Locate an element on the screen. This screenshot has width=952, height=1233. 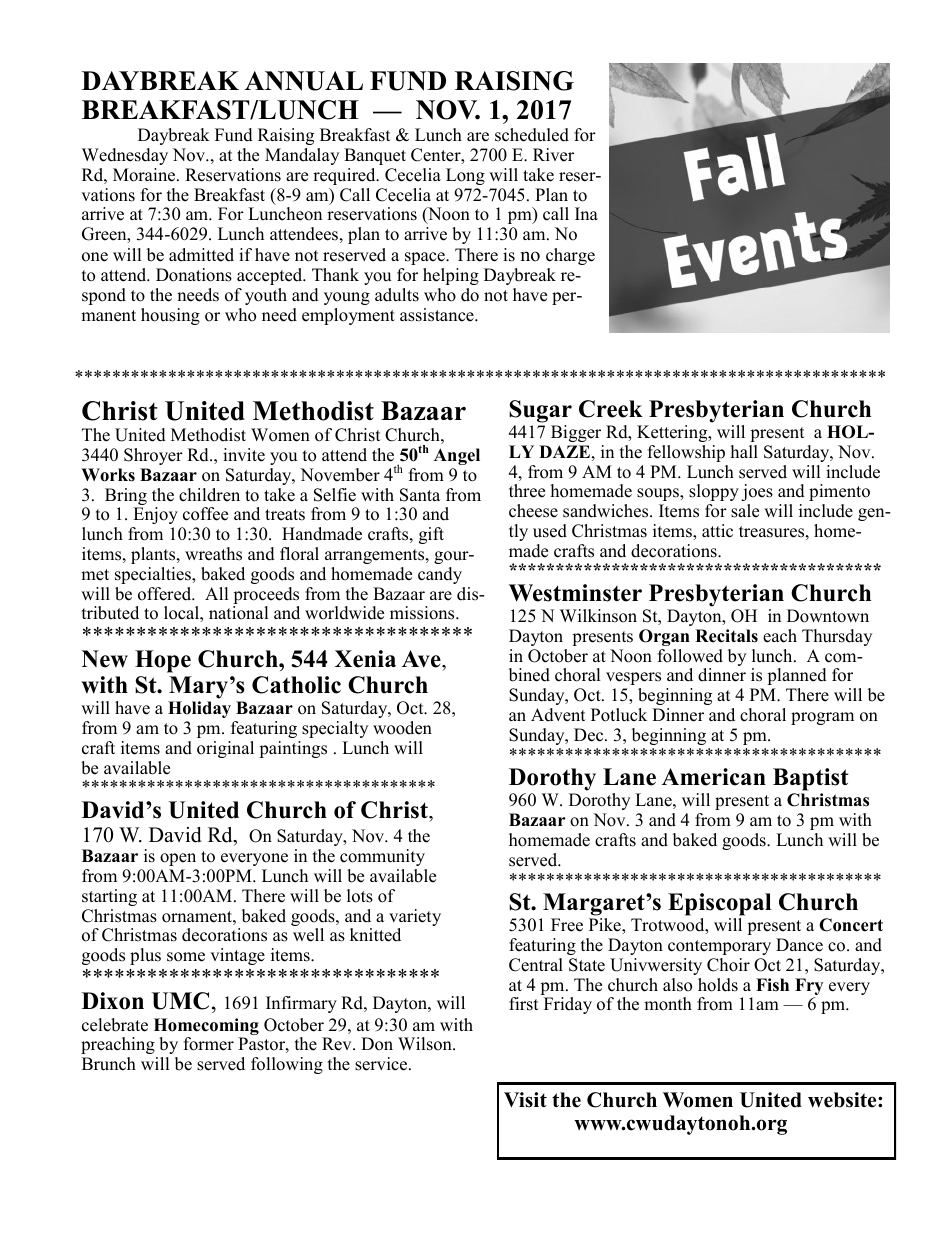
national is located at coordinates (239, 613).
